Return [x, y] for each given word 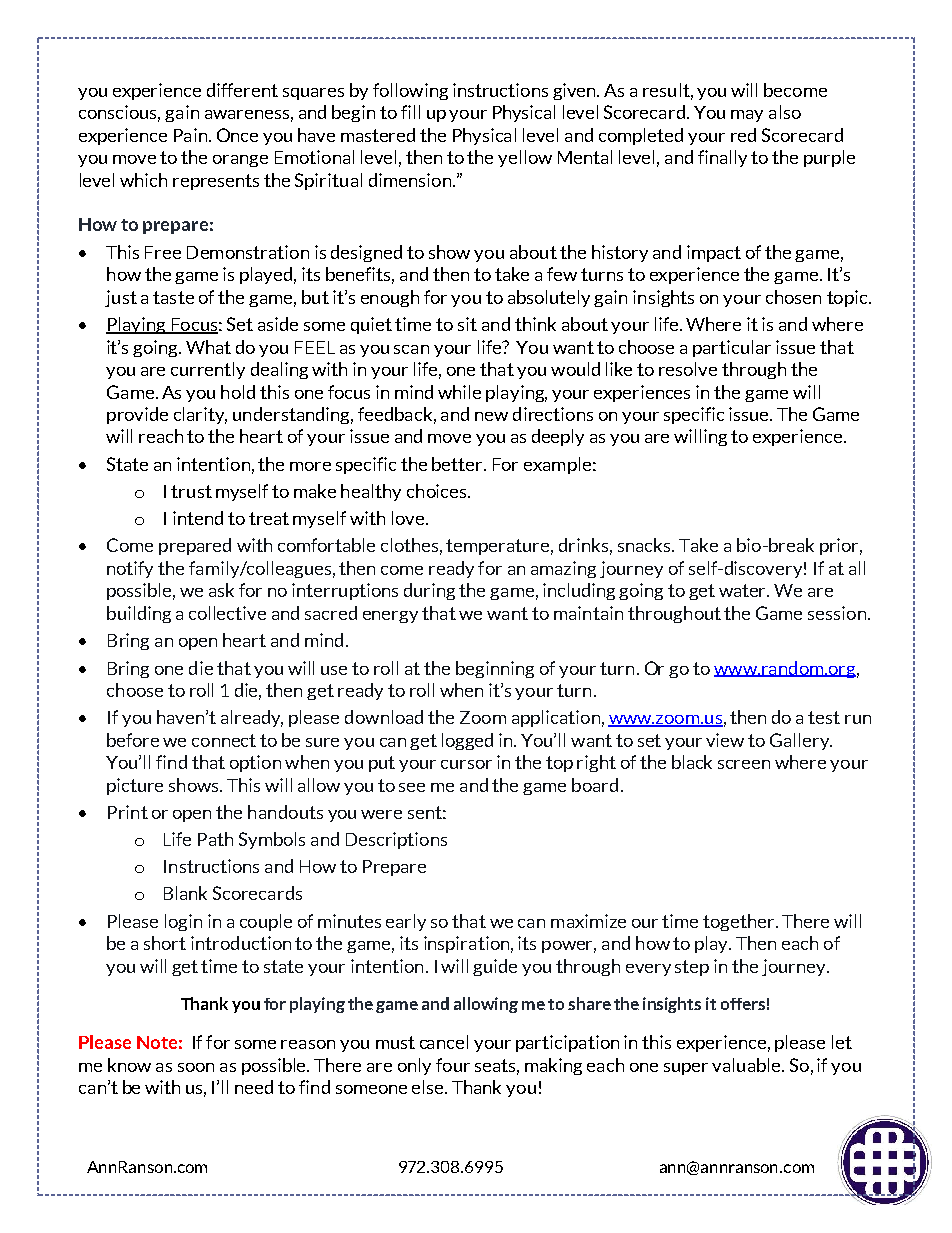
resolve [688, 369]
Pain [192, 135]
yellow [525, 158]
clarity [200, 415]
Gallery [801, 741]
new [491, 416]
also [785, 112]
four [453, 1065]
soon [196, 1067]
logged [467, 741]
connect [224, 740]
